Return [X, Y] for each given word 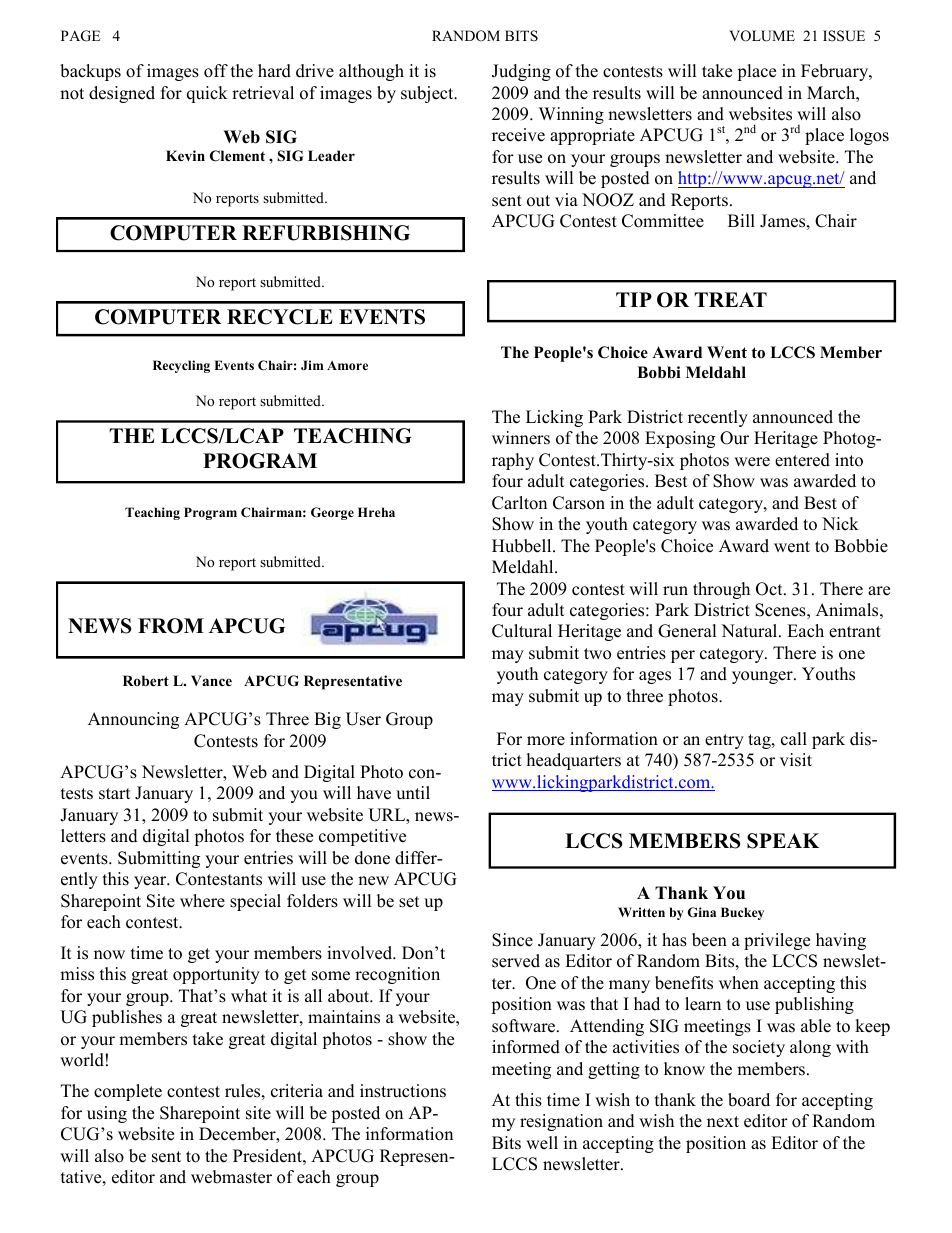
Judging [521, 72]
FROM [171, 626]
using [107, 1114]
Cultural [522, 631]
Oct [770, 589]
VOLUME [762, 36]
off [216, 71]
